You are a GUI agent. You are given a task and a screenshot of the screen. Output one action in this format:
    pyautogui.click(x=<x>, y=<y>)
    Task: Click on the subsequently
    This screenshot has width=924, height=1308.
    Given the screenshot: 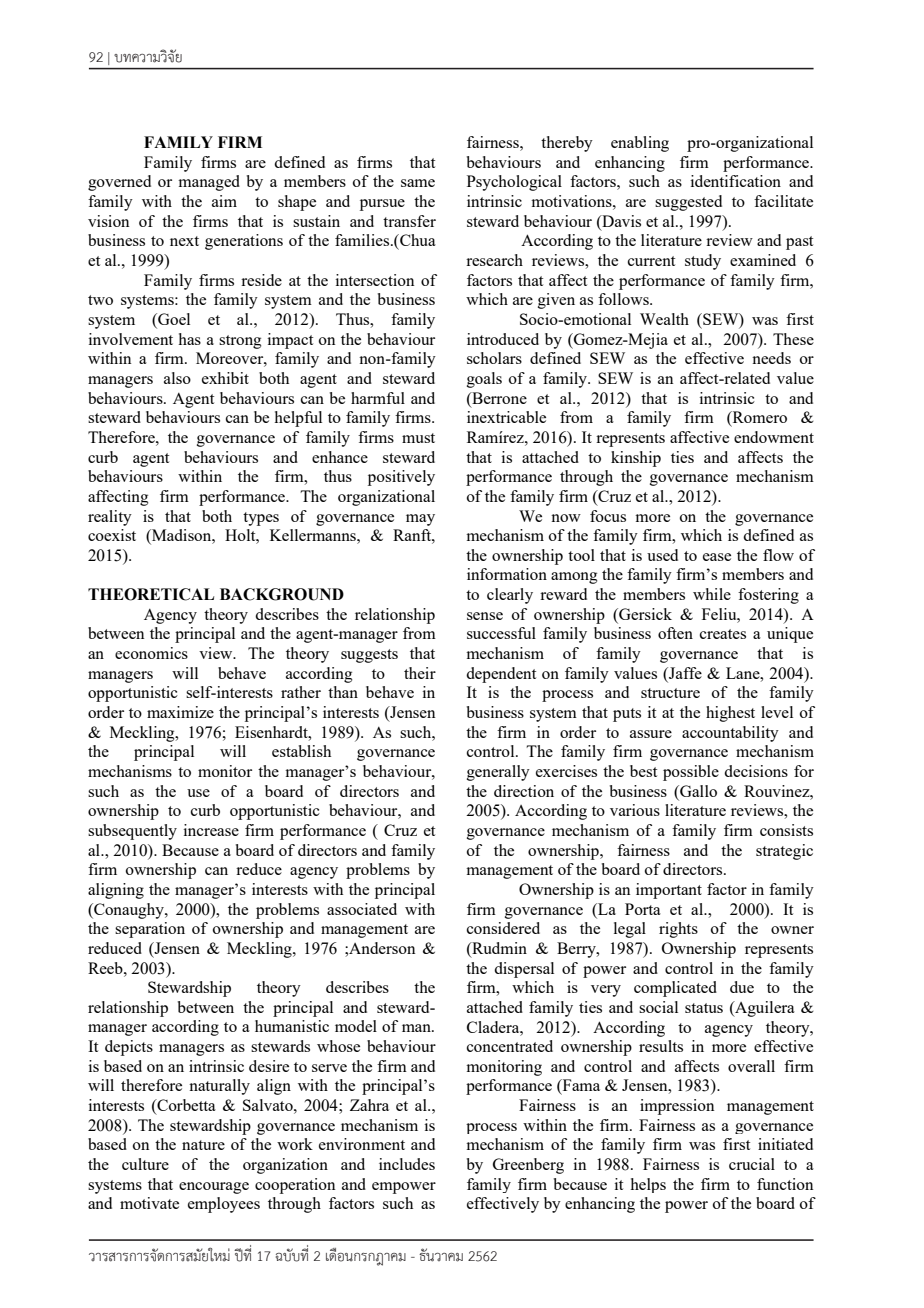 What is the action you would take?
    pyautogui.click(x=132, y=832)
